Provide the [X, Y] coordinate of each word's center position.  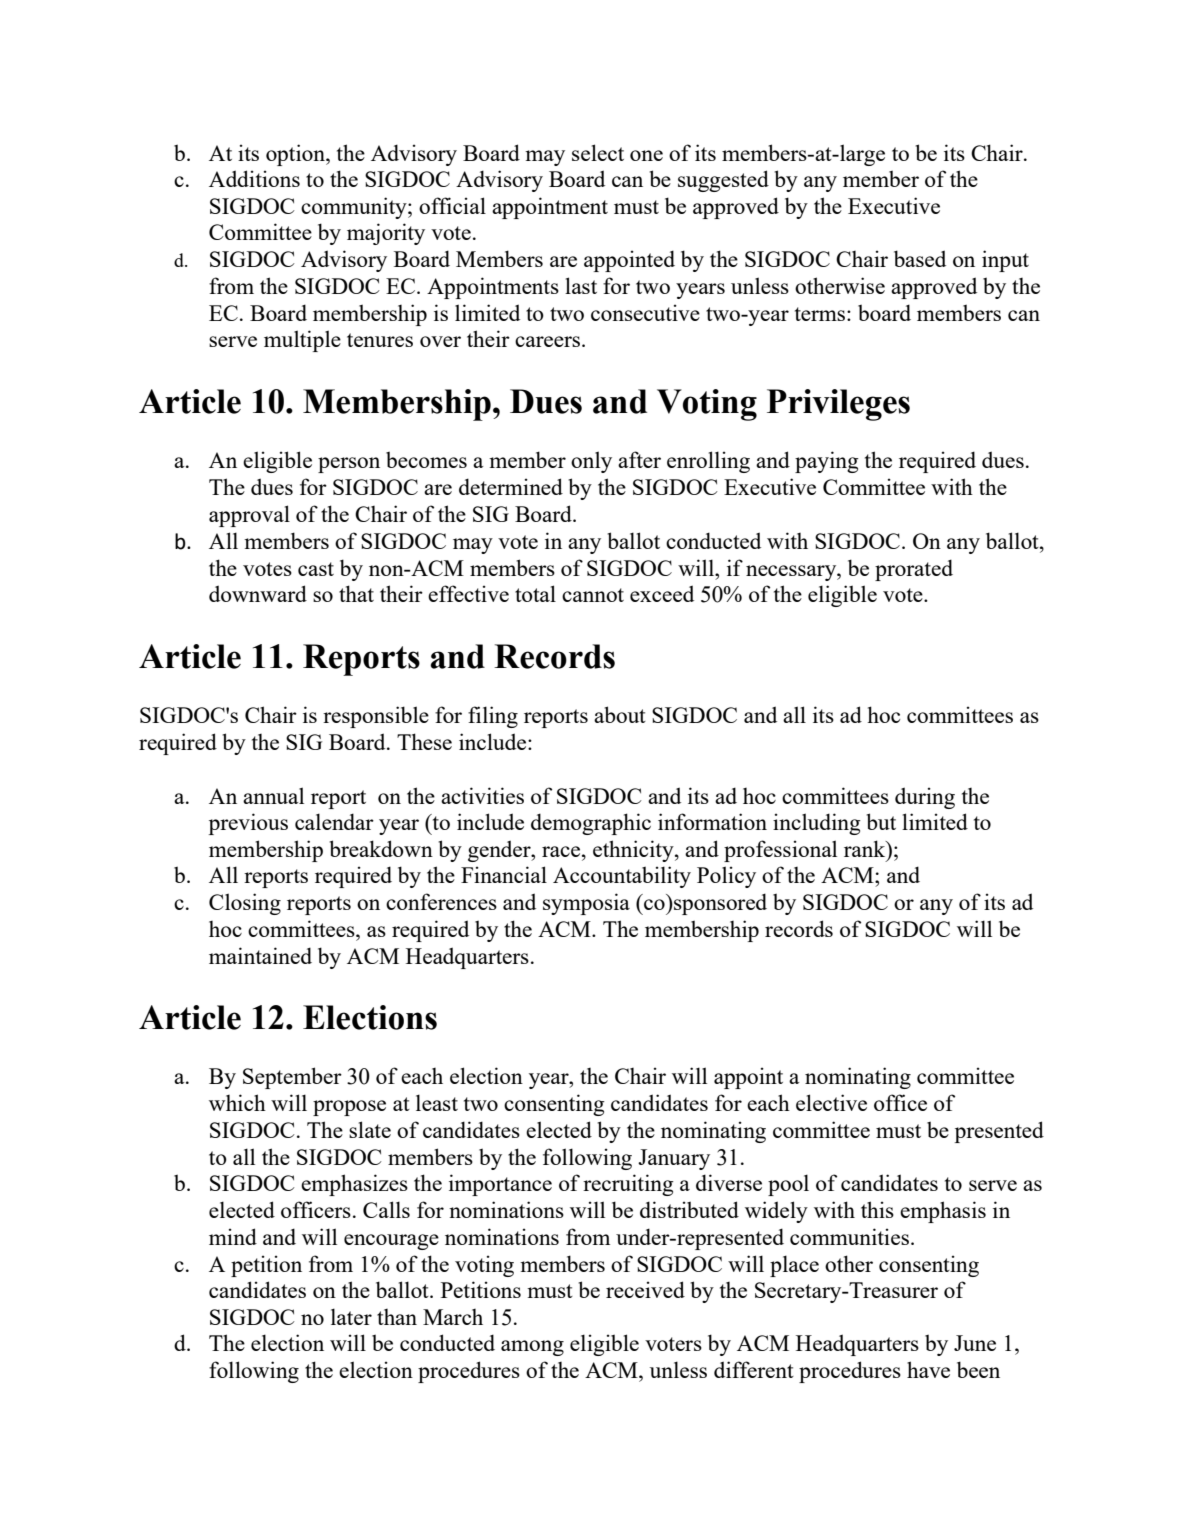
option [296, 155]
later [351, 1316]
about [620, 714]
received [645, 1289]
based [920, 258]
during [925, 798]
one [646, 155]
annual [273, 795]
